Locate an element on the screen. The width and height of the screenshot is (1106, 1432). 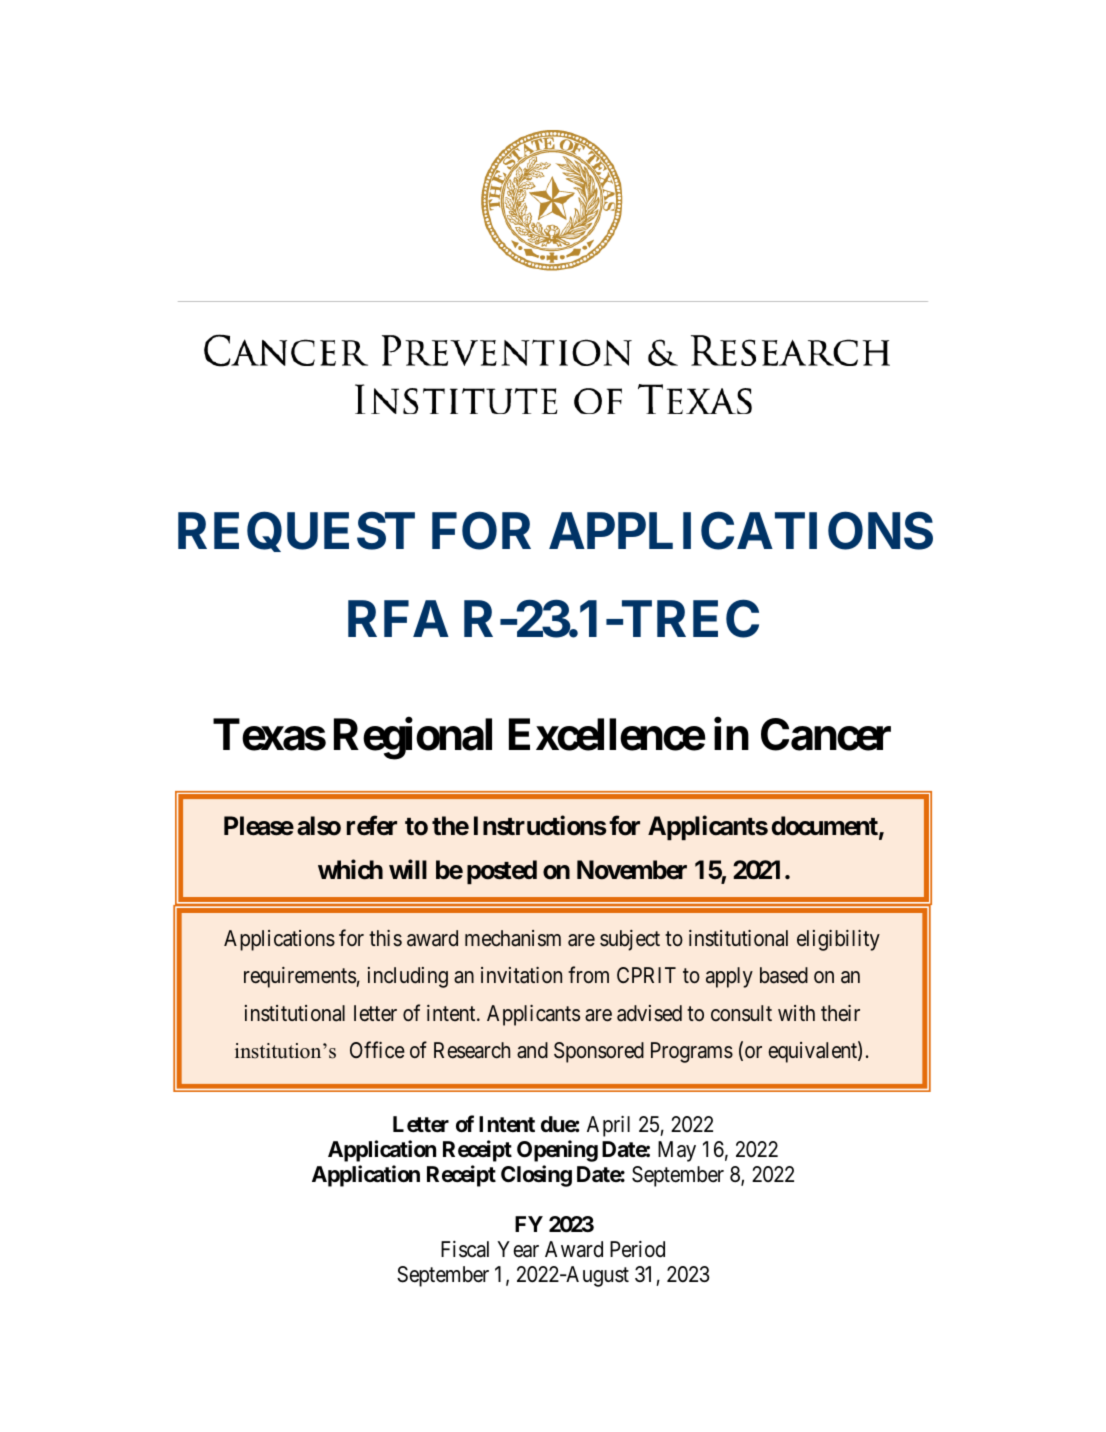
Fiscal is located at coordinates (465, 1249).
